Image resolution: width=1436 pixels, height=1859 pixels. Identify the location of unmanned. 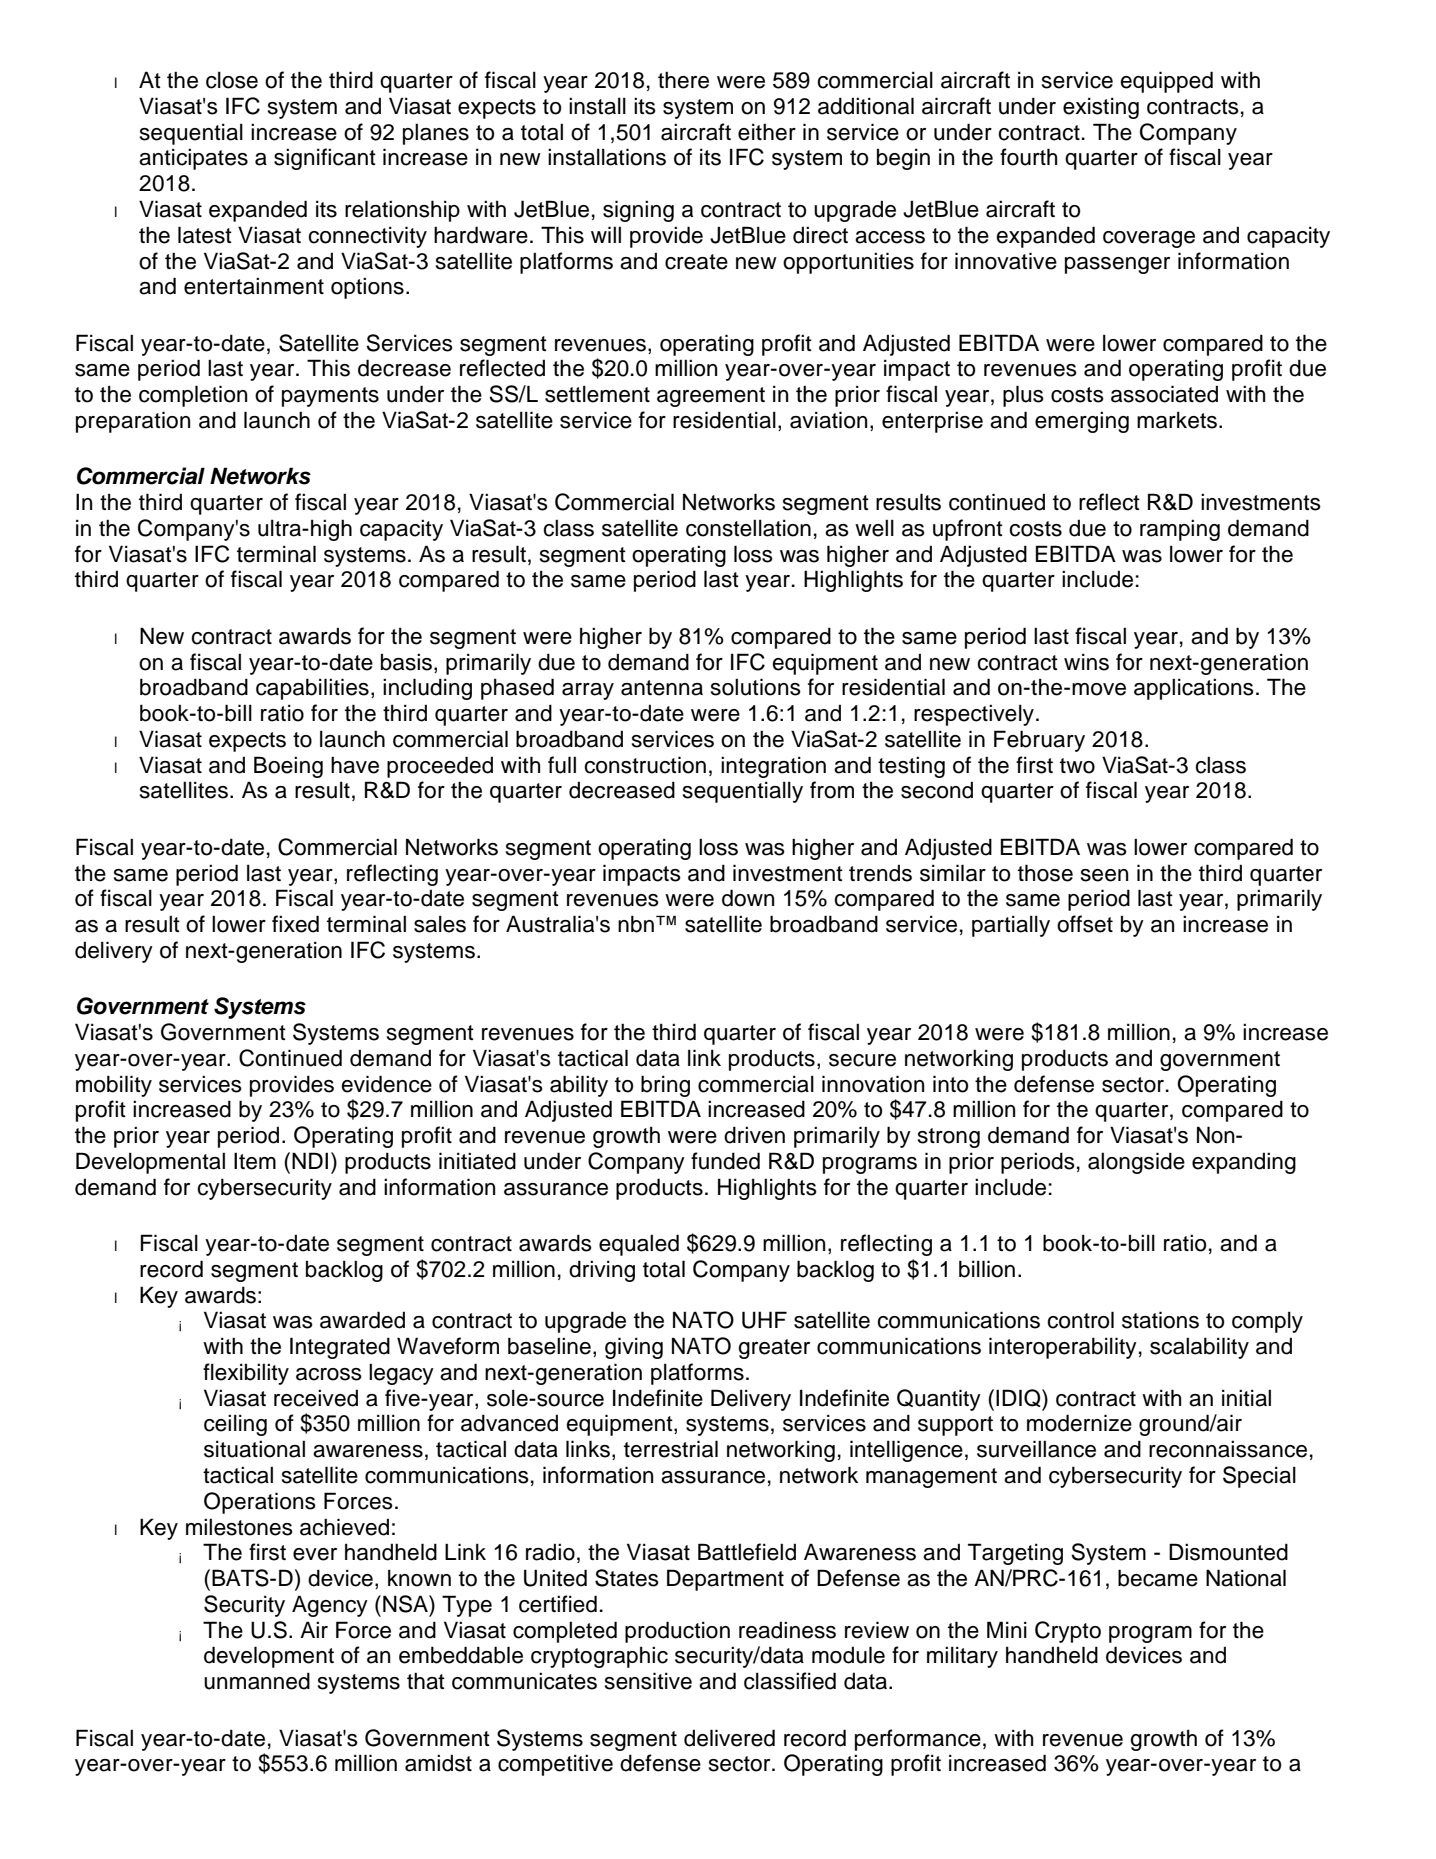
(257, 1681).
